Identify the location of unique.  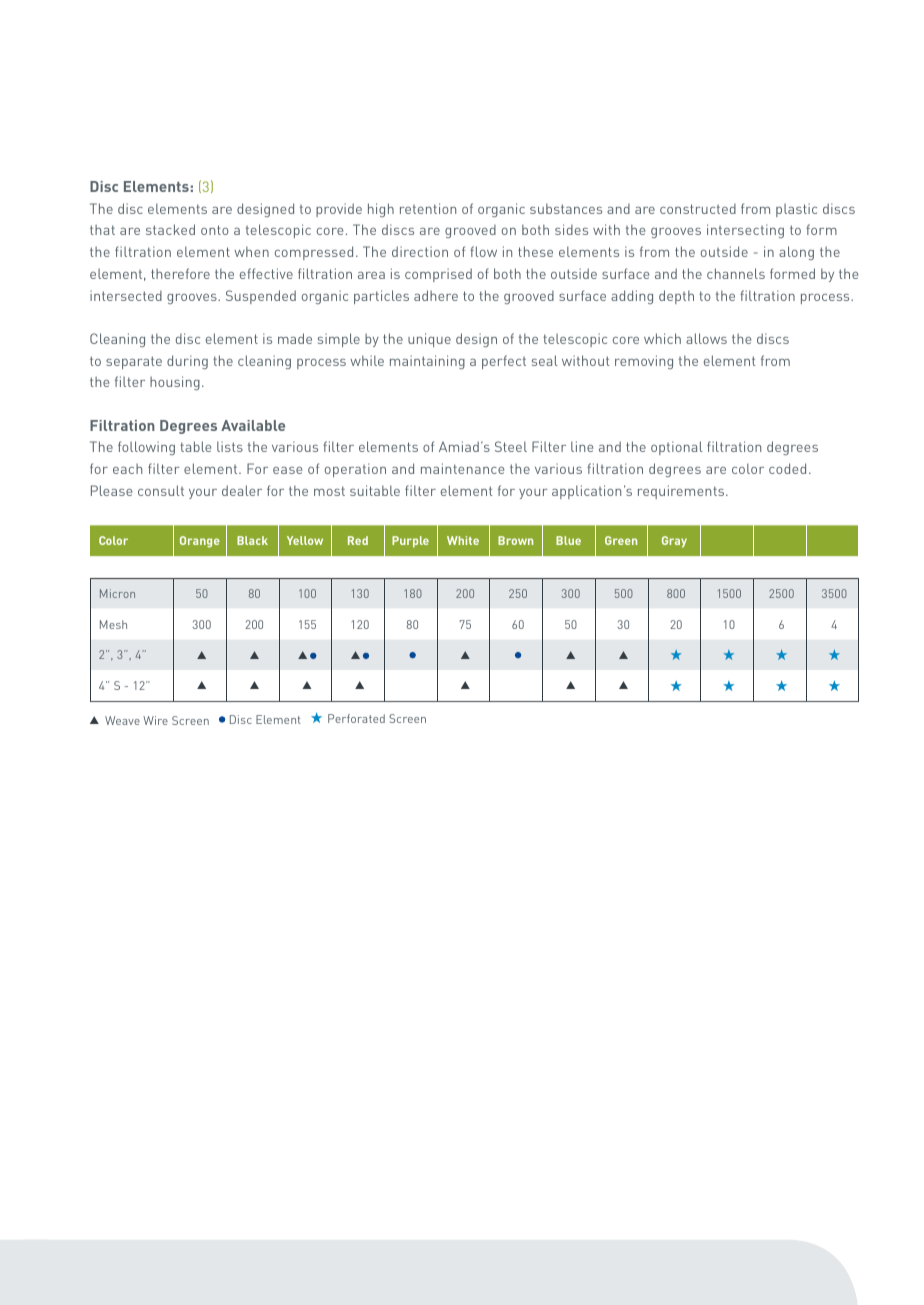
(429, 340).
